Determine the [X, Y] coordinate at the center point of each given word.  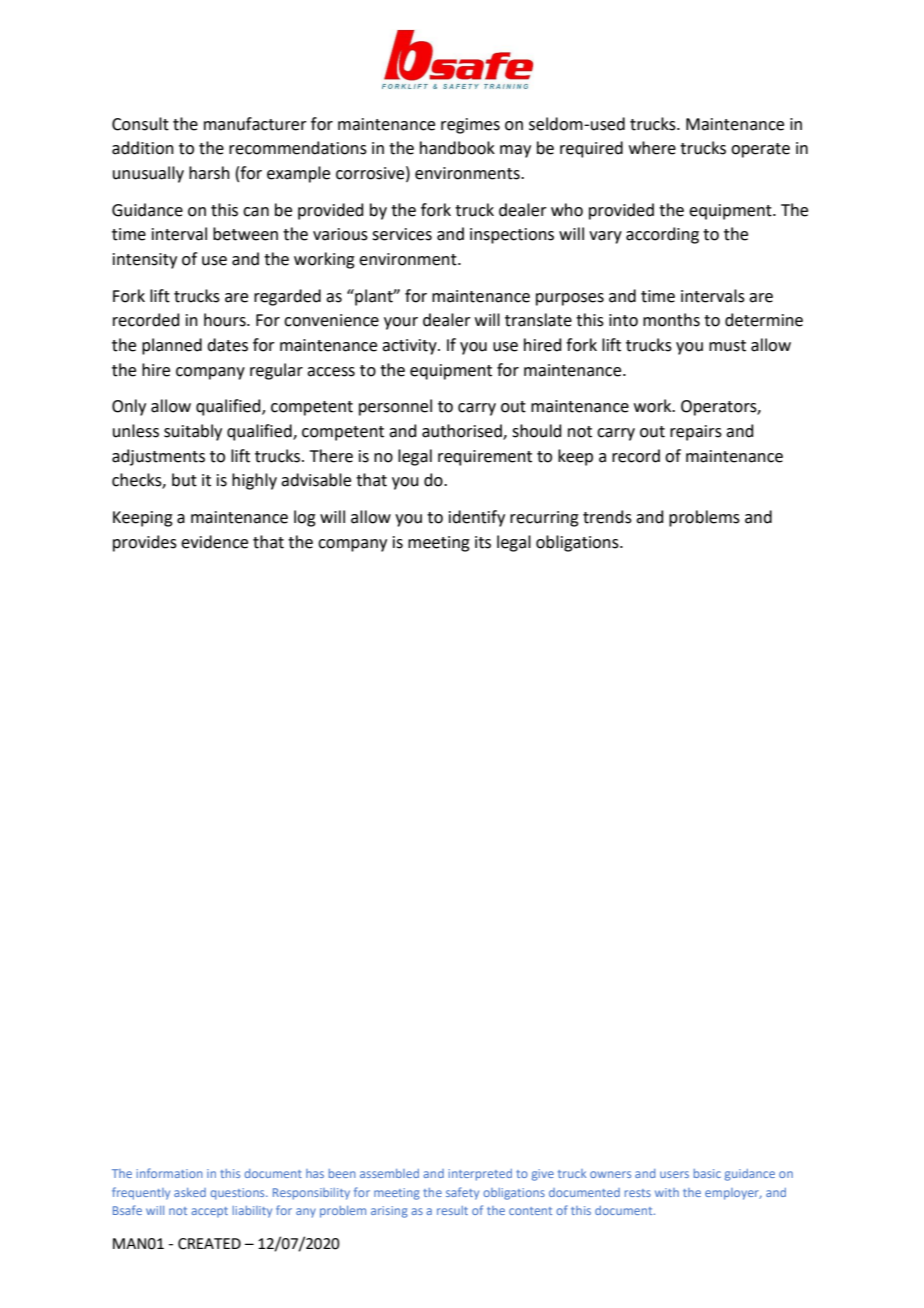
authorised [463, 432]
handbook [457, 148]
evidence [214, 542]
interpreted [480, 1175]
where [652, 148]
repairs [696, 433]
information [169, 1173]
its [483, 542]
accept [209, 1212]
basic [707, 1173]
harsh [209, 173]
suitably [193, 432]
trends [607, 517]
